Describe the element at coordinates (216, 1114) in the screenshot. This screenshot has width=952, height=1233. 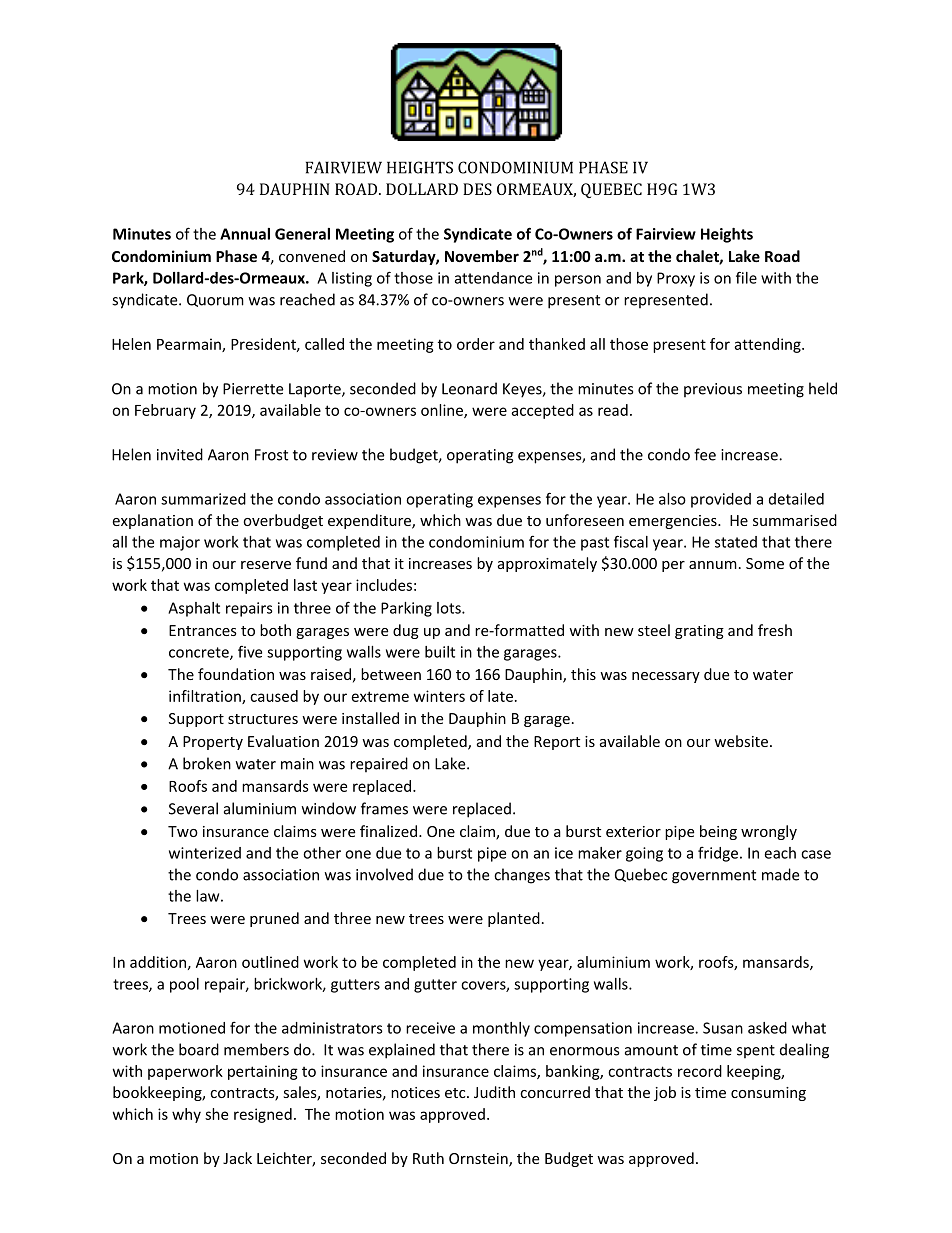
I see `she` at that location.
